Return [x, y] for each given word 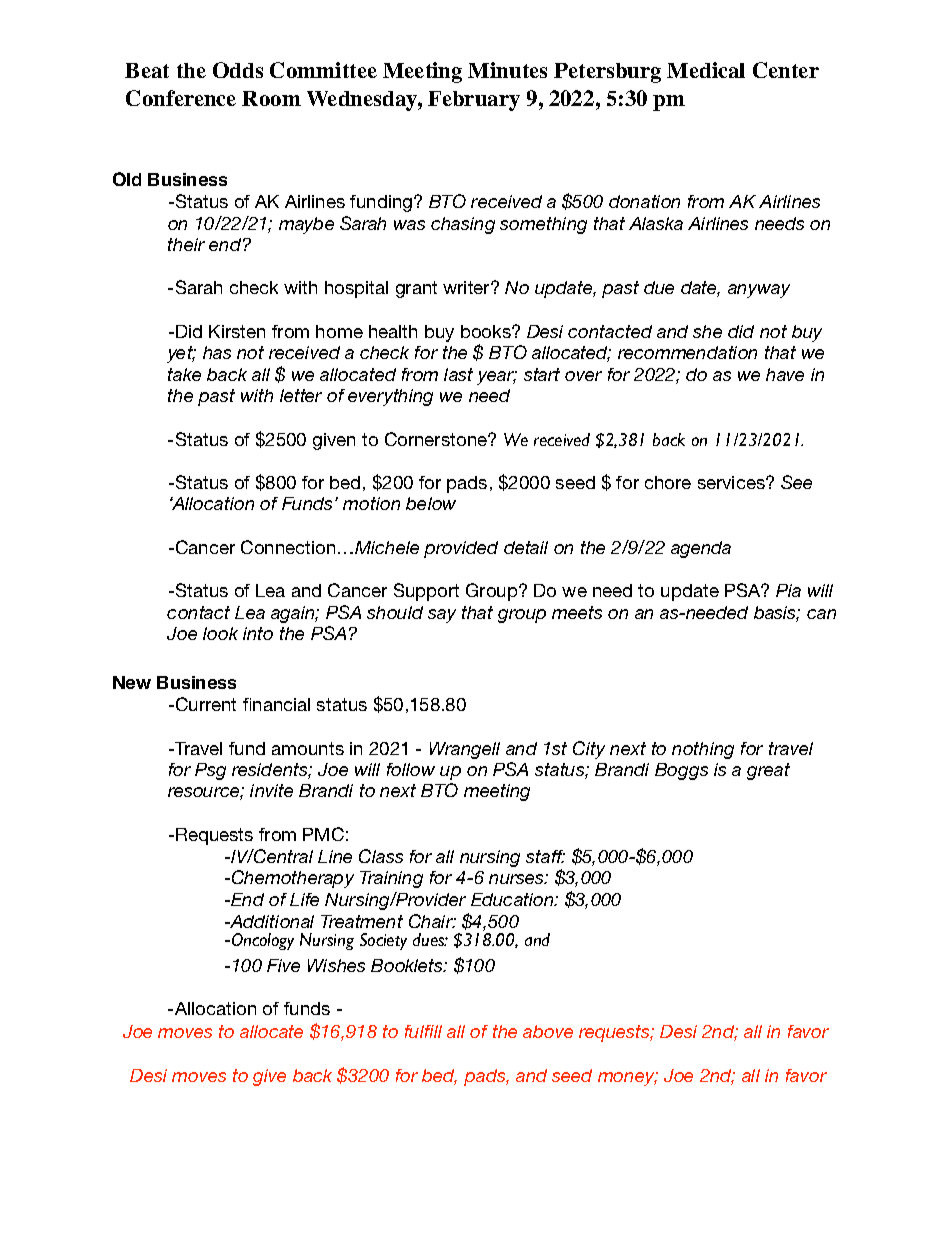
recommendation [687, 352]
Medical [706, 70]
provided [461, 549]
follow [411, 769]
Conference [181, 98]
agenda [701, 549]
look [220, 633]
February [474, 101]
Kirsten [237, 331]
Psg [210, 771]
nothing [703, 750]
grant [416, 289]
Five [283, 965]
